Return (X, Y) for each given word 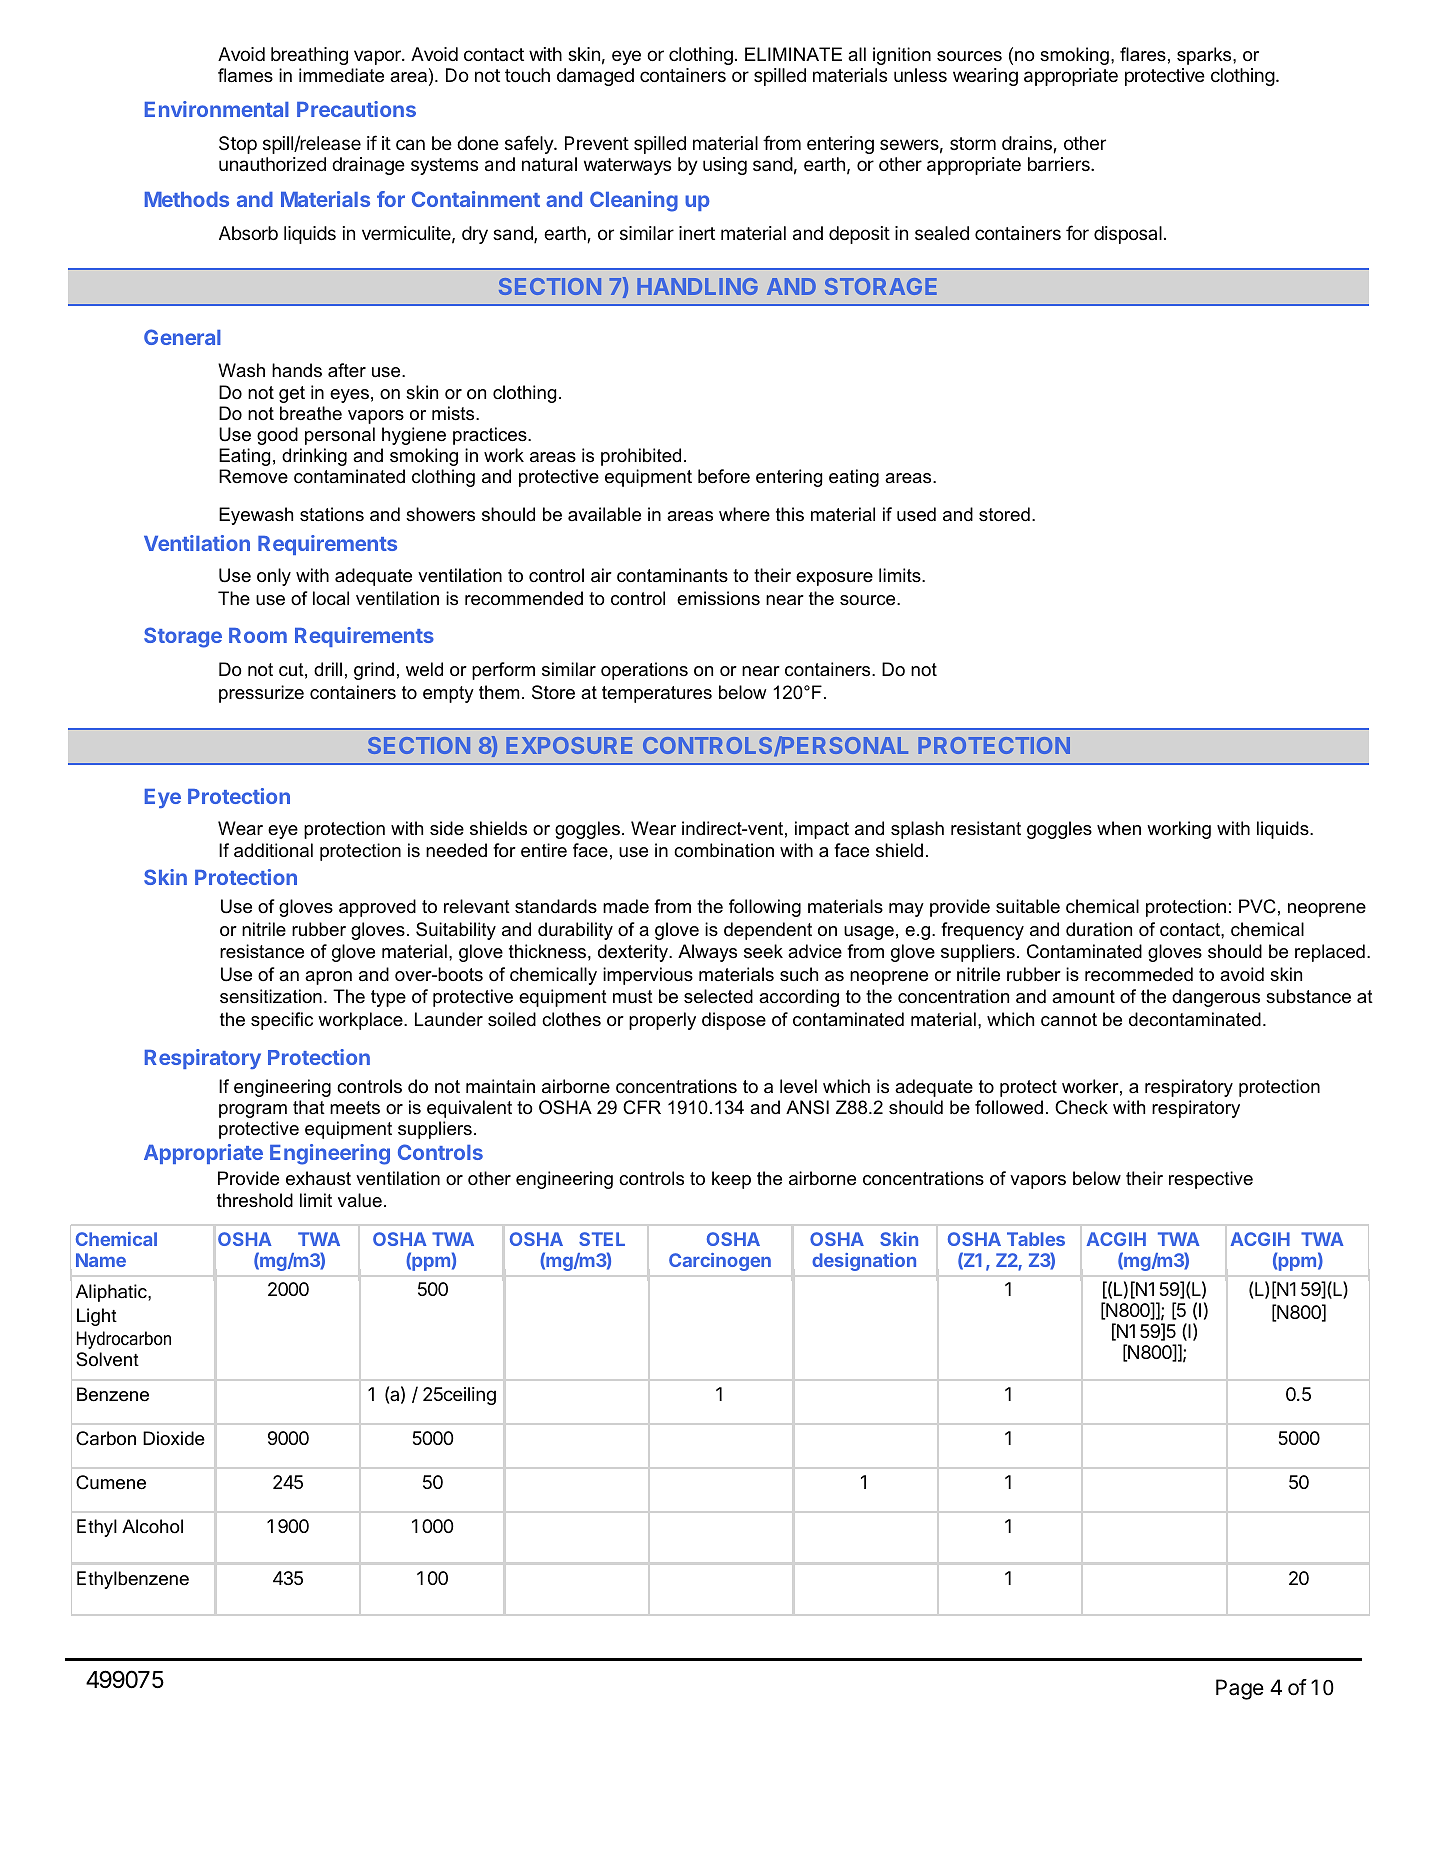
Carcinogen (720, 1262)
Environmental (217, 109)
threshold (255, 1200)
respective (1211, 1180)
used (916, 514)
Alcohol (152, 1526)
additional (273, 850)
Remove (253, 476)
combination (724, 850)
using (725, 166)
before (724, 476)
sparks (1205, 56)
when (1119, 828)
